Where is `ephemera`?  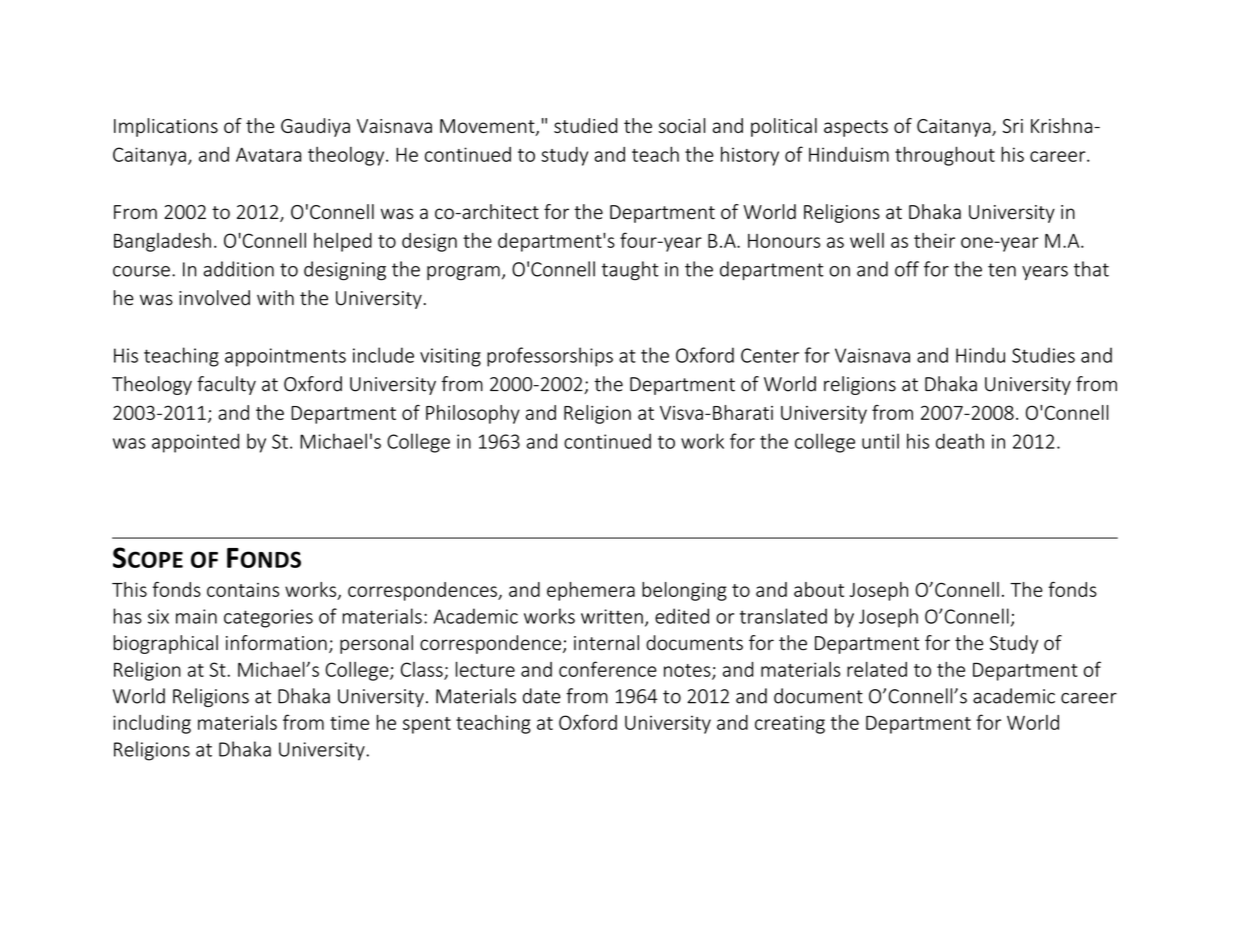 ephemera is located at coordinates (591, 591).
